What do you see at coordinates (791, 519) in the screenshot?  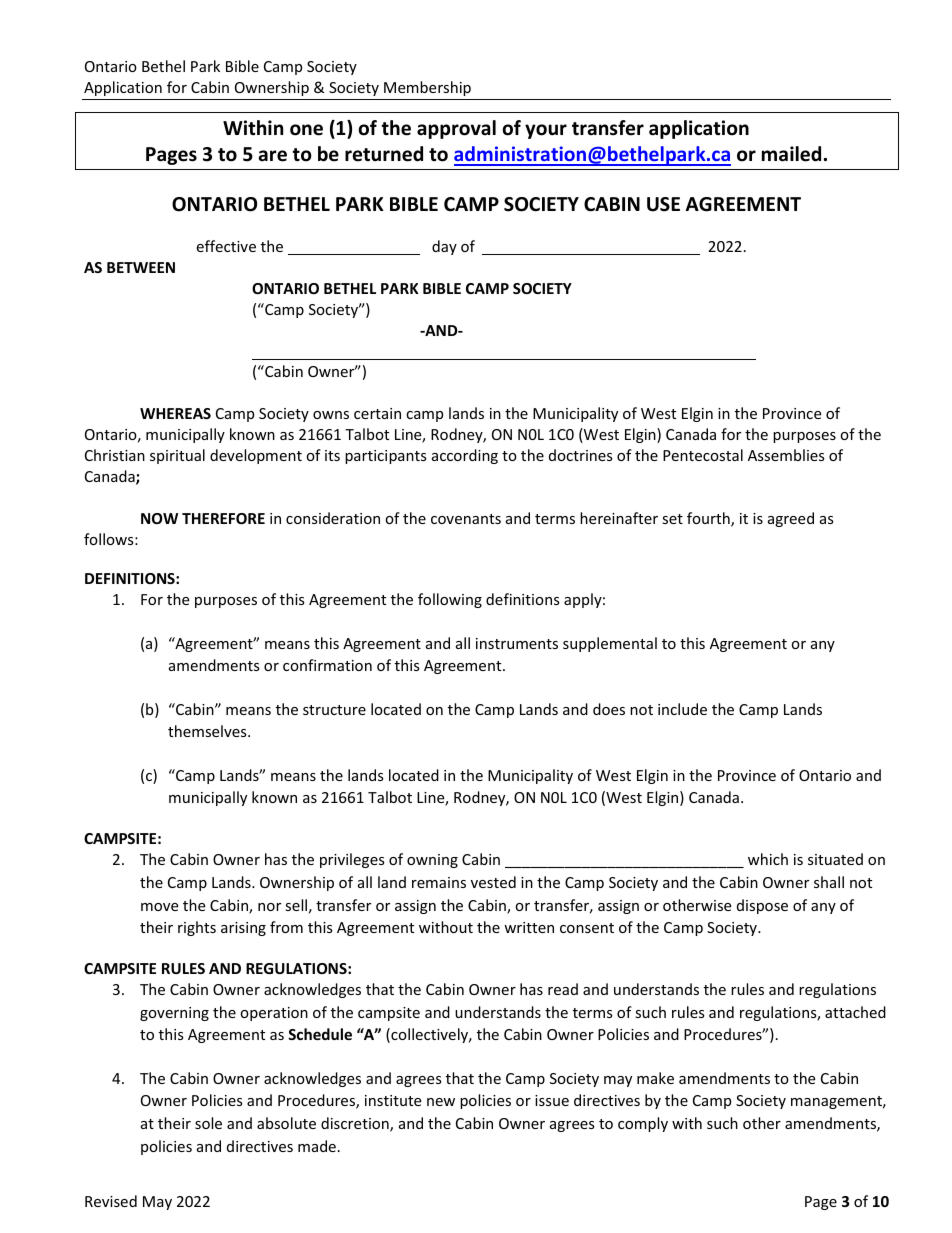 I see `agreed` at bounding box center [791, 519].
